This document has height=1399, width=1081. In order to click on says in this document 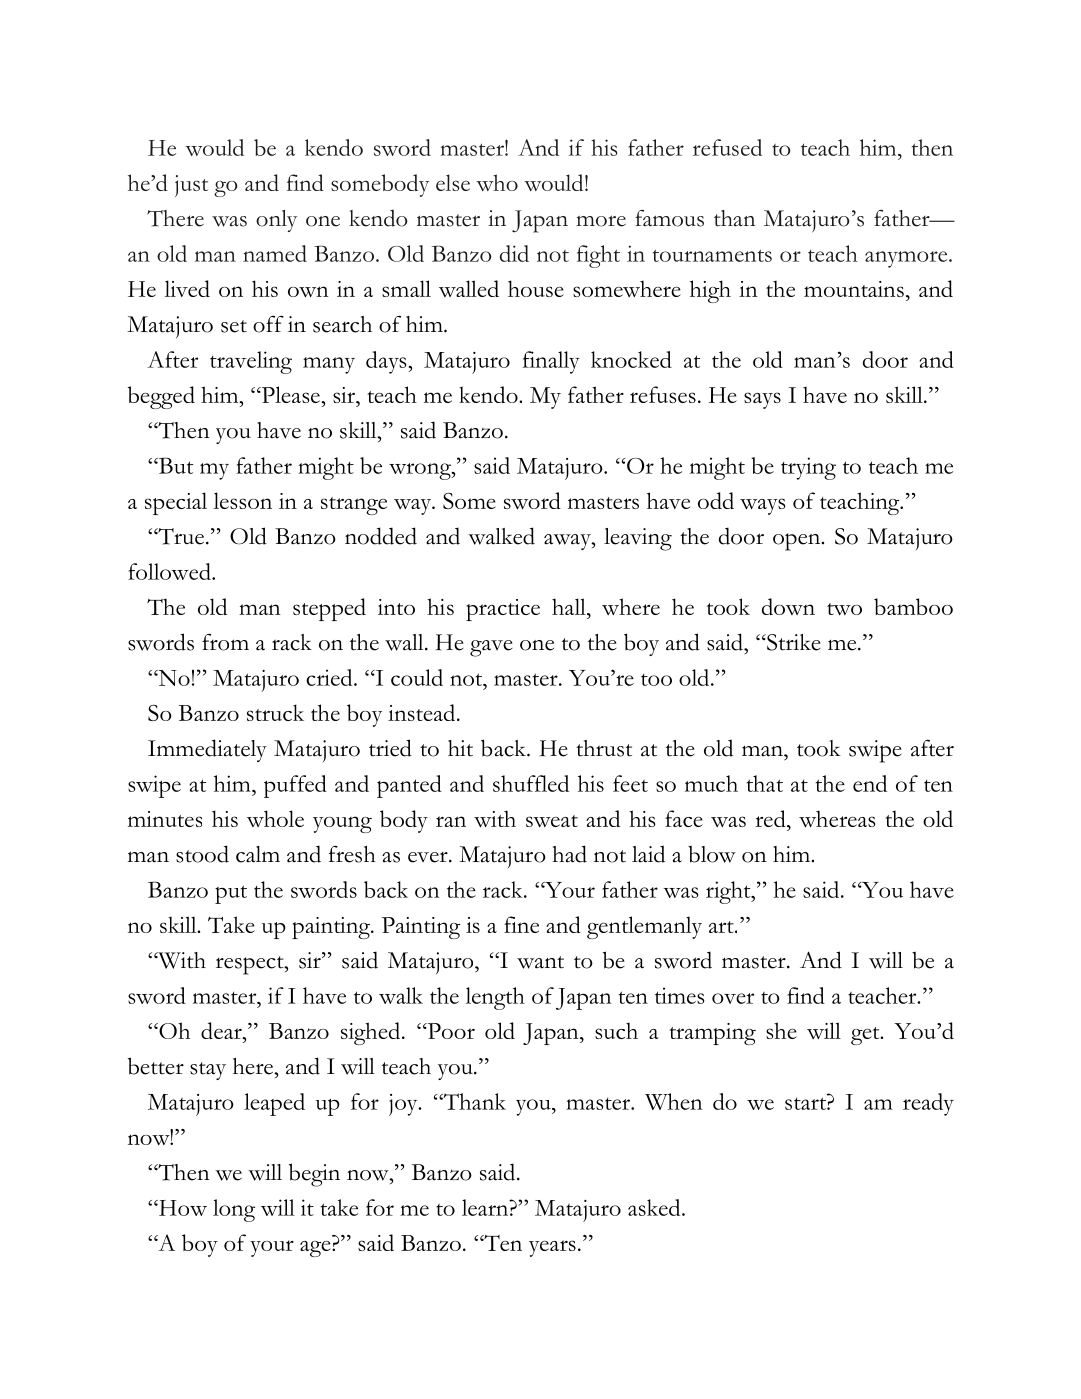, I will do `click(762, 400)`.
